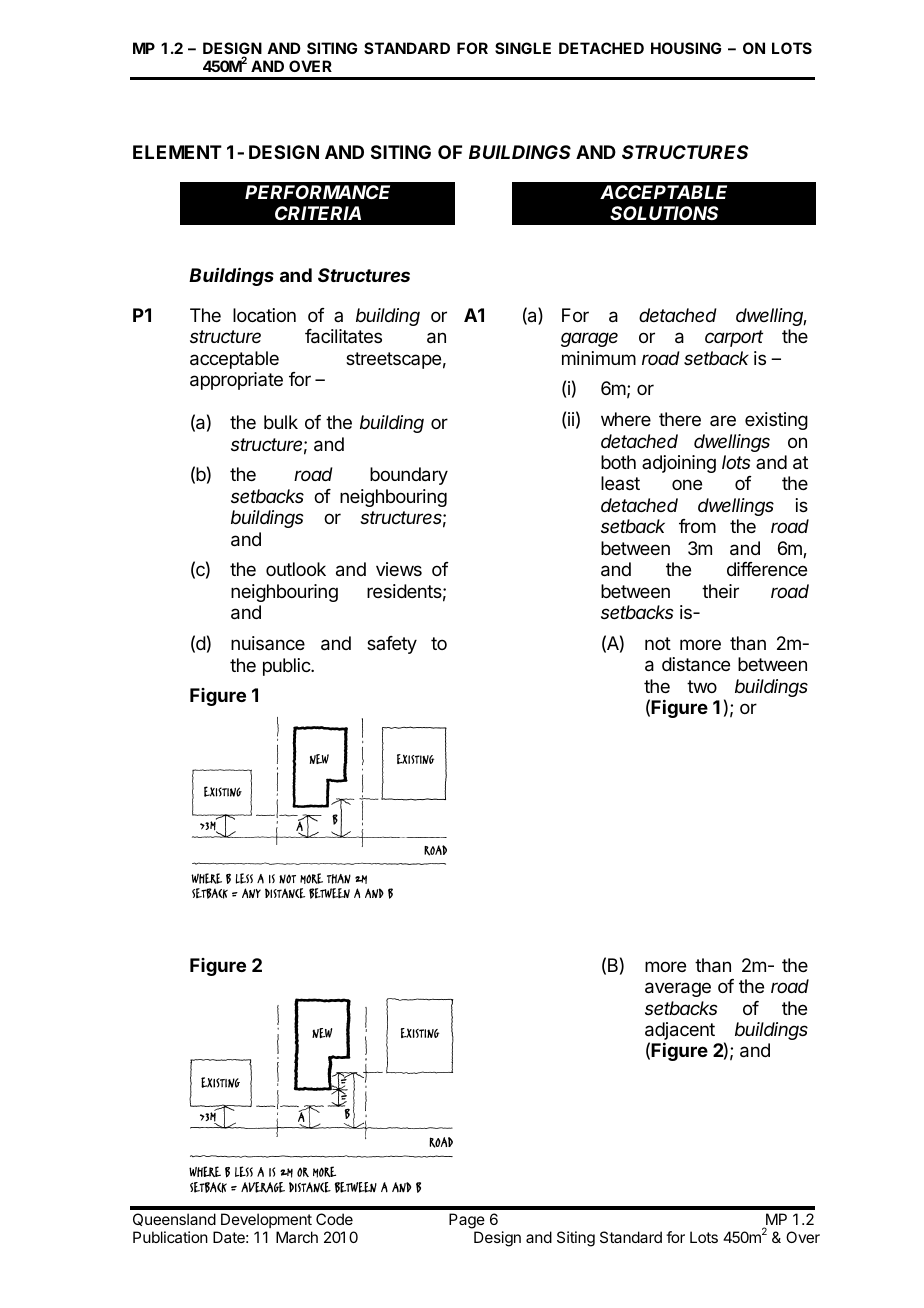 The width and height of the image is (924, 1308). What do you see at coordinates (268, 643) in the image?
I see `nuisance` at bounding box center [268, 643].
